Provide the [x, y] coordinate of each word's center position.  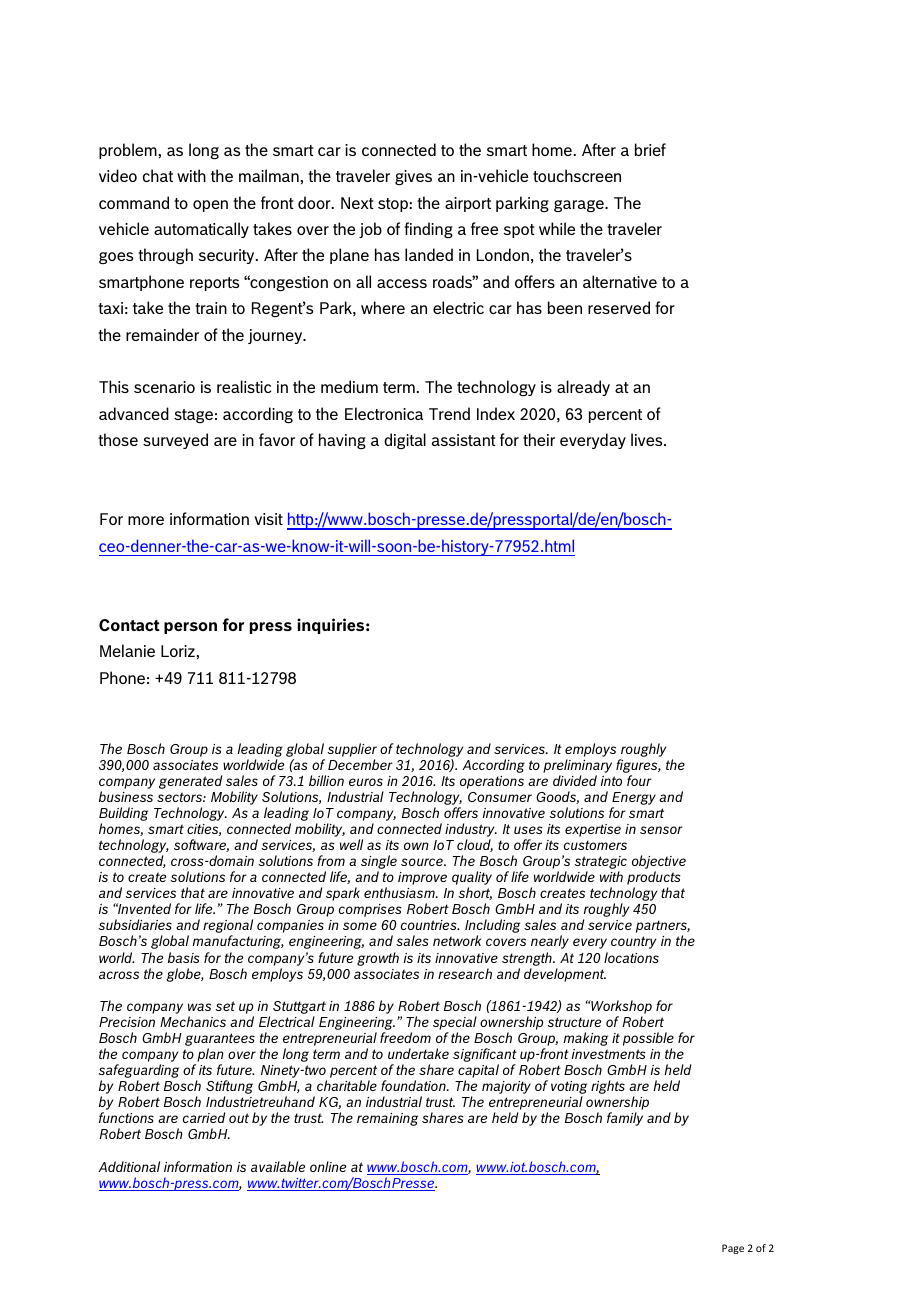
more [146, 520]
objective [659, 863]
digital [405, 441]
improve [422, 878]
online [328, 1166]
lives [648, 439]
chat [158, 175]
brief [650, 149]
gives [413, 177]
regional [228, 927]
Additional [129, 1166]
